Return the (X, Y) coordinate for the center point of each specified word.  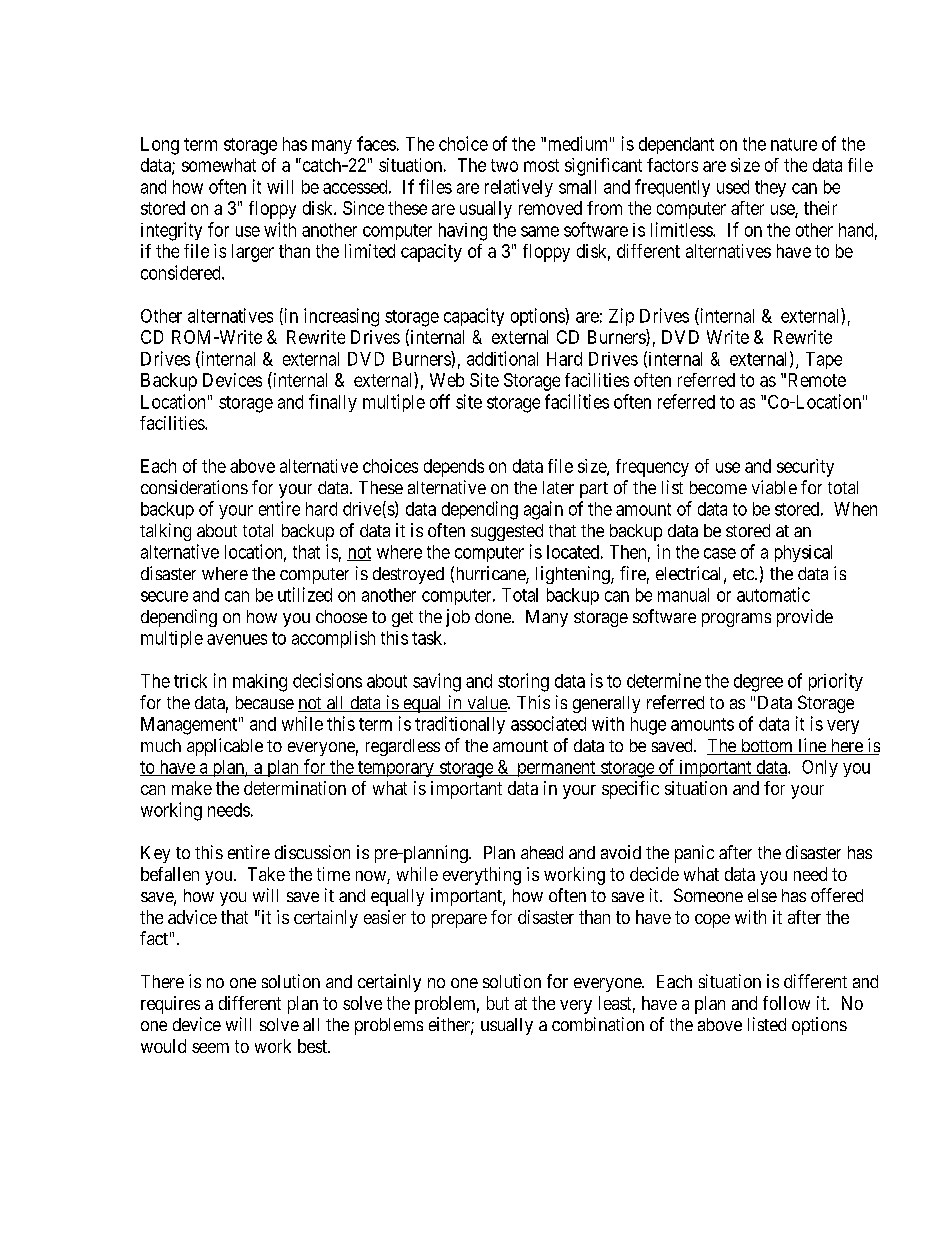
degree (758, 683)
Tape (824, 360)
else (762, 895)
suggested (507, 532)
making (260, 683)
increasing (341, 317)
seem (210, 1048)
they (770, 188)
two (504, 165)
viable (774, 487)
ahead (542, 852)
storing (523, 682)
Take (266, 874)
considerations (194, 487)
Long (160, 146)
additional (502, 358)
